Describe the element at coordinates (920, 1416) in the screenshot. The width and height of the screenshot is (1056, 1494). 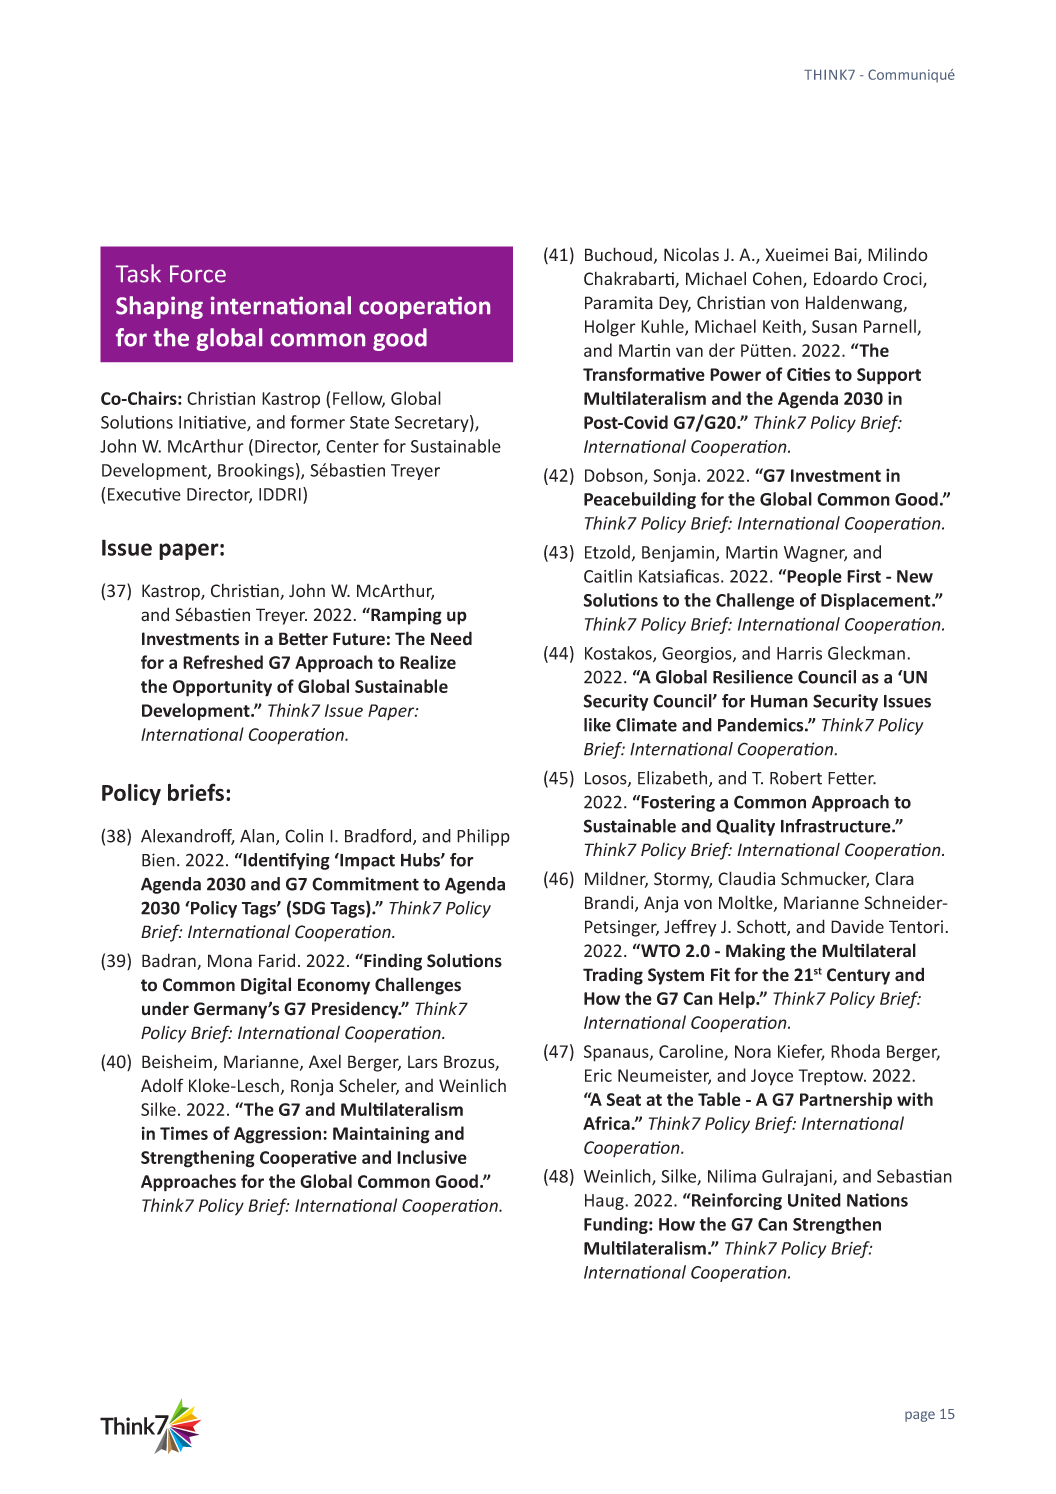
I see `page` at that location.
